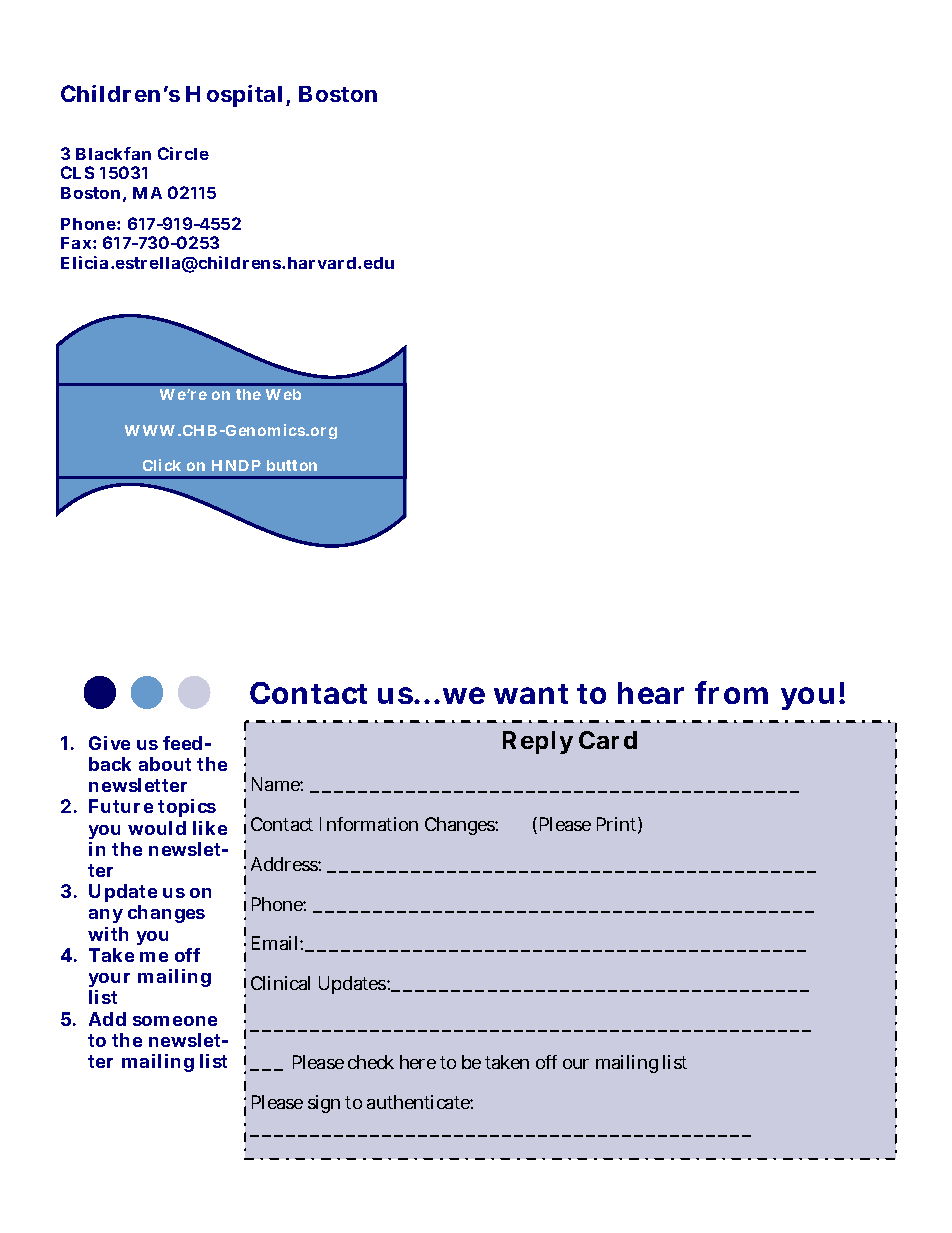  Describe the element at coordinates (183, 153) in the screenshot. I see `Circle` at that location.
